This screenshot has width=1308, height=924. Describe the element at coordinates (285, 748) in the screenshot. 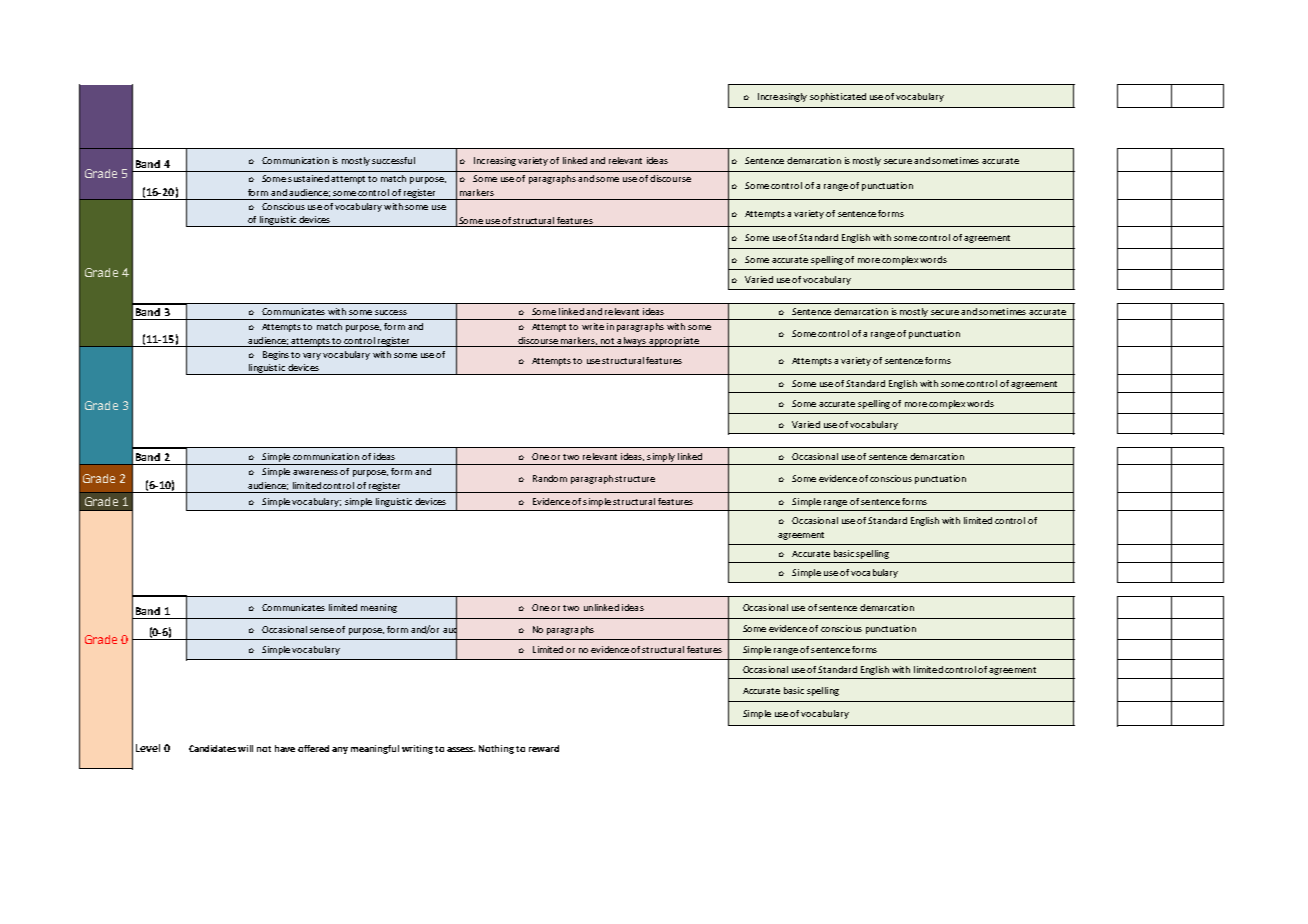

I see `have` at that location.
